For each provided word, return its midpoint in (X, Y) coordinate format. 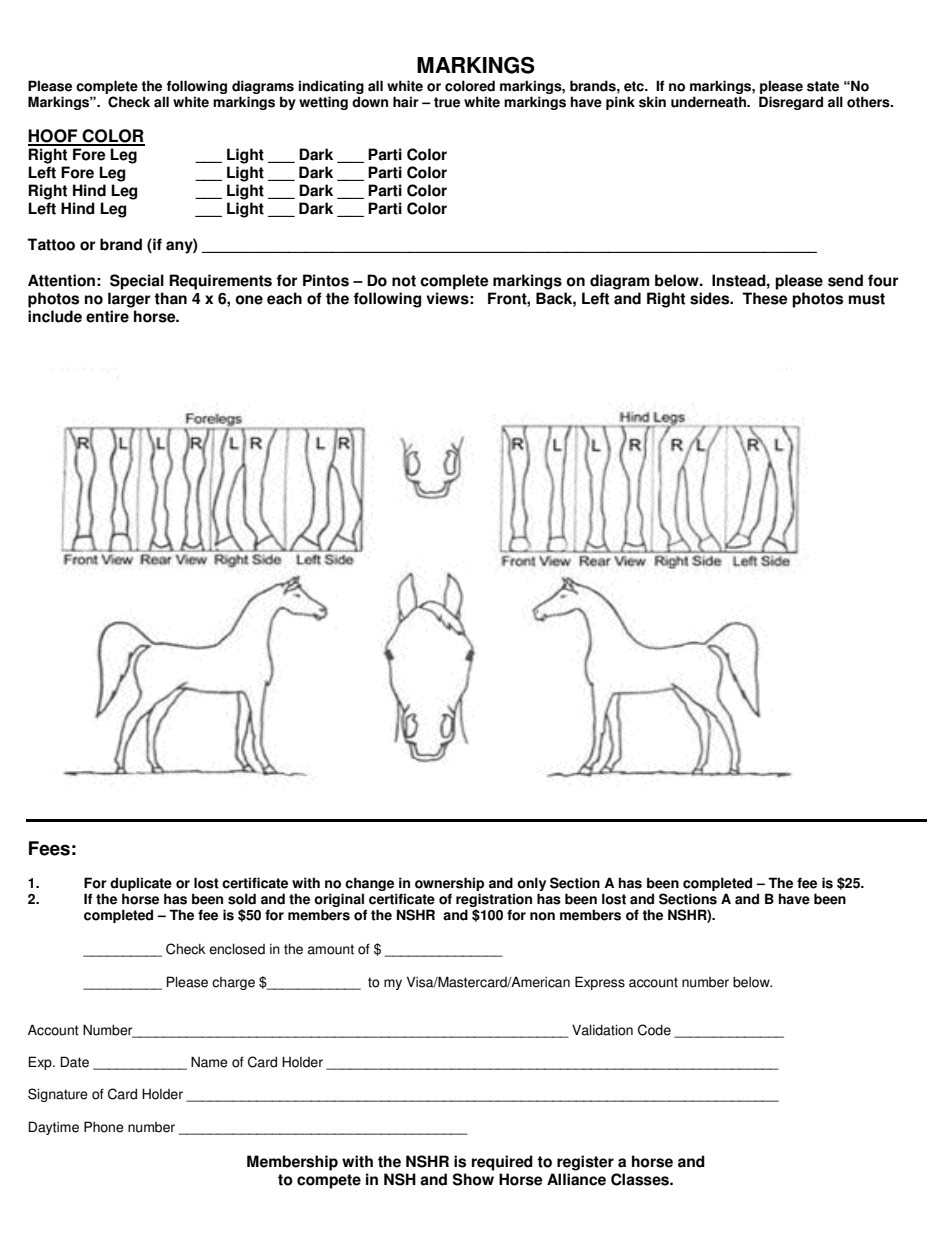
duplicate (141, 884)
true (447, 102)
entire (107, 316)
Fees (49, 848)
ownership (449, 884)
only (531, 884)
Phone (104, 1127)
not (404, 281)
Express (600, 983)
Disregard (791, 103)
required (502, 1163)
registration (494, 900)
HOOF (54, 137)
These (765, 298)
